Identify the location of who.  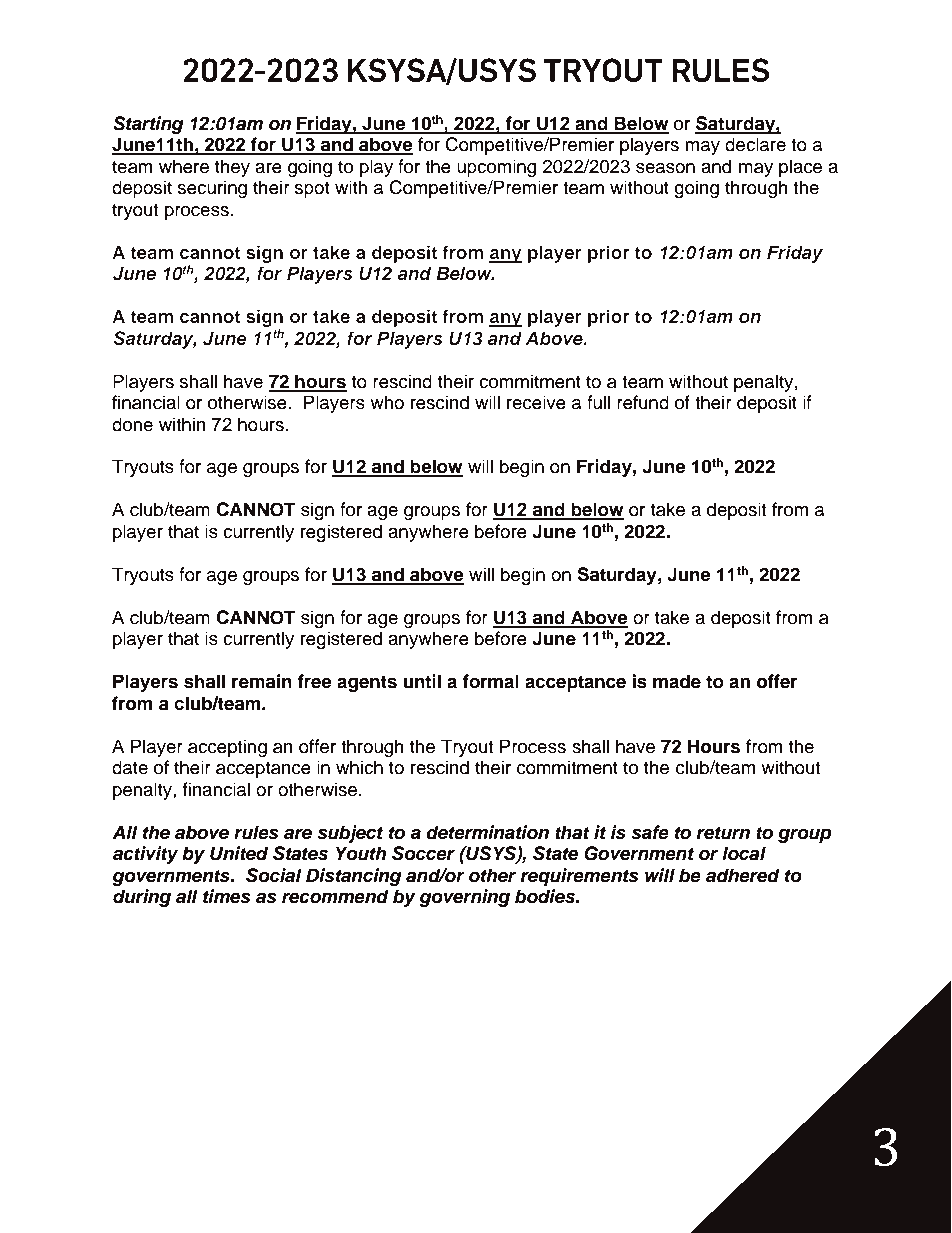
(387, 402).
